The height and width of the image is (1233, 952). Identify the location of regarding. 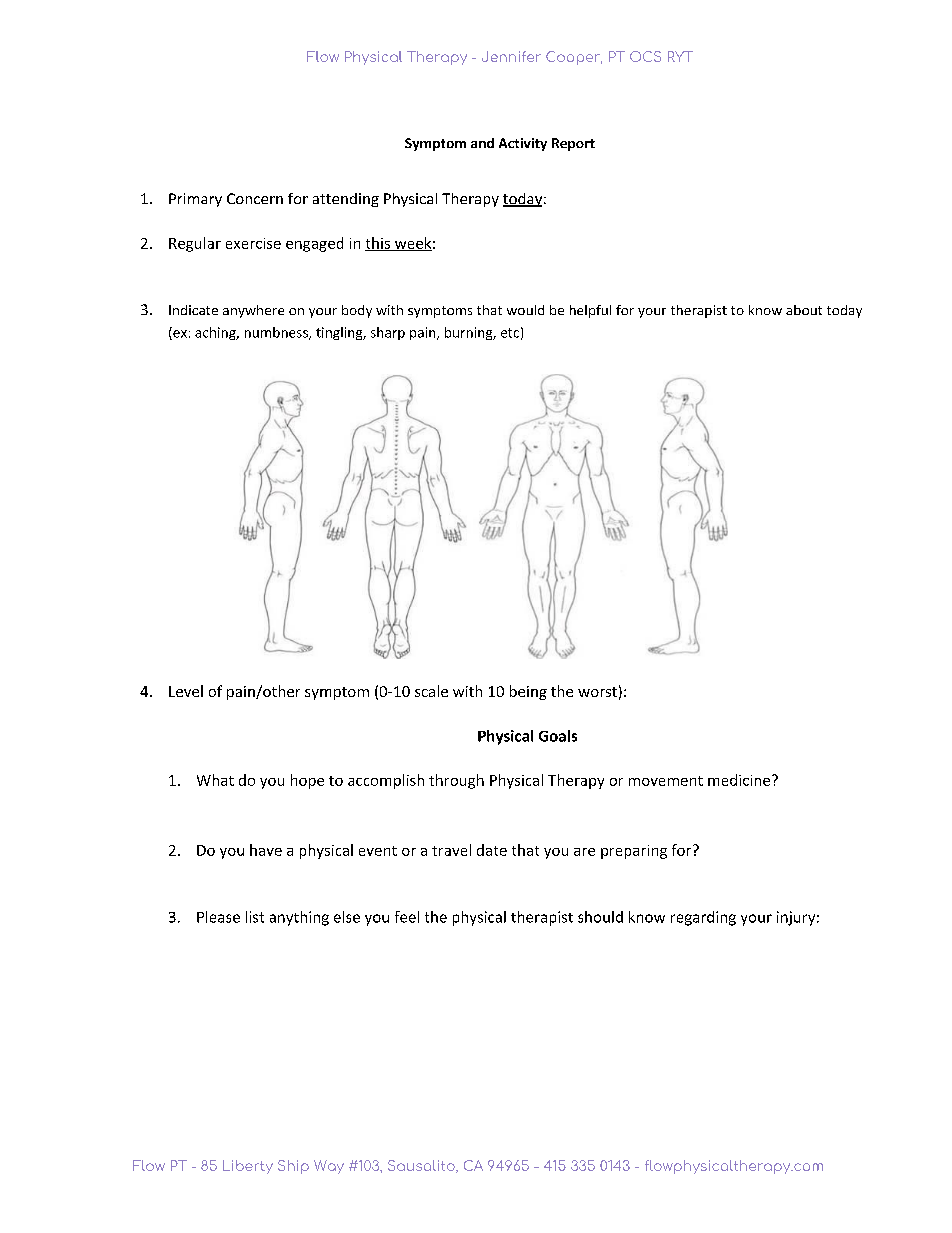
(703, 918).
